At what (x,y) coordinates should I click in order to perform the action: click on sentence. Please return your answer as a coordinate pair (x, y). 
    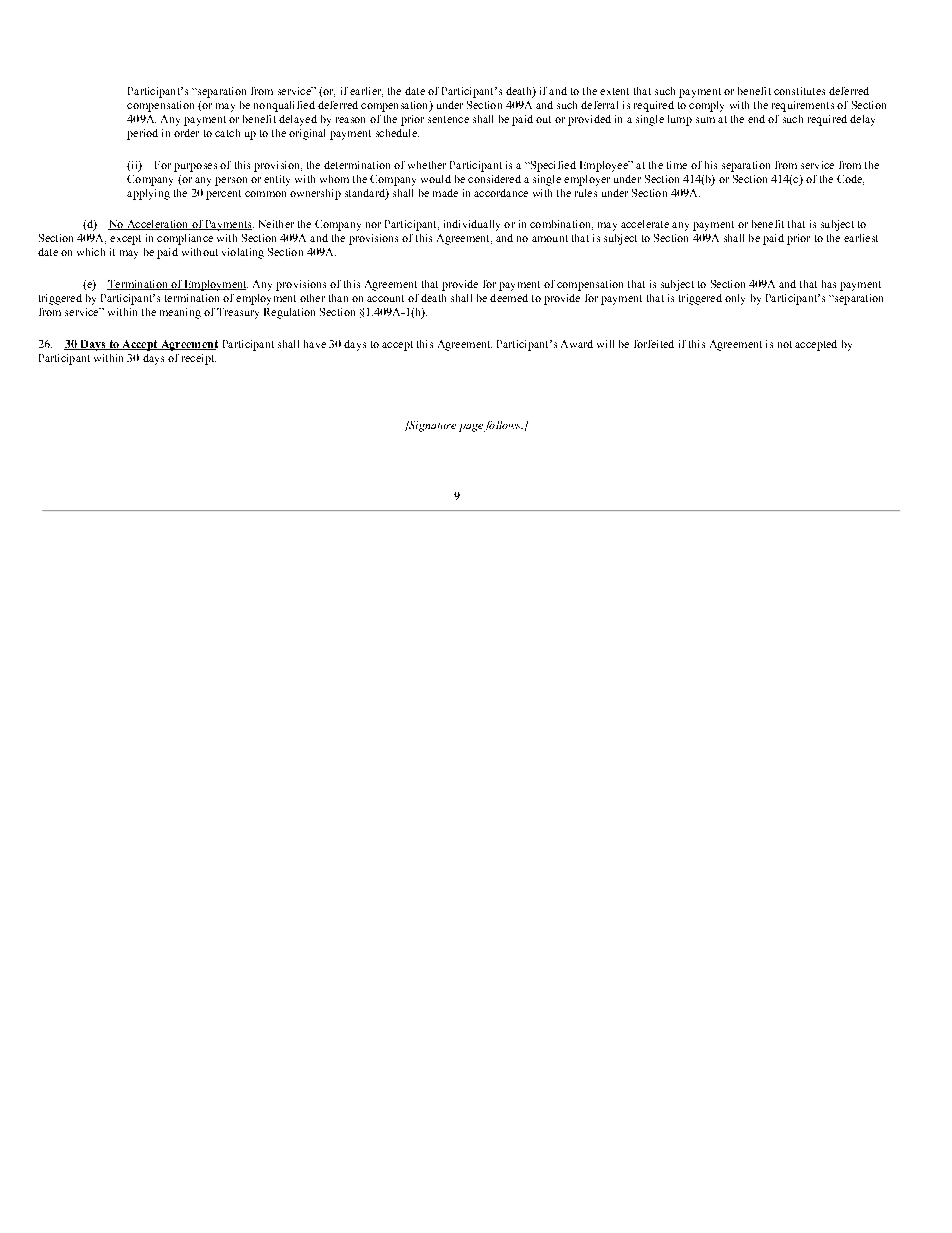
    Looking at the image, I should click on (448, 119).
